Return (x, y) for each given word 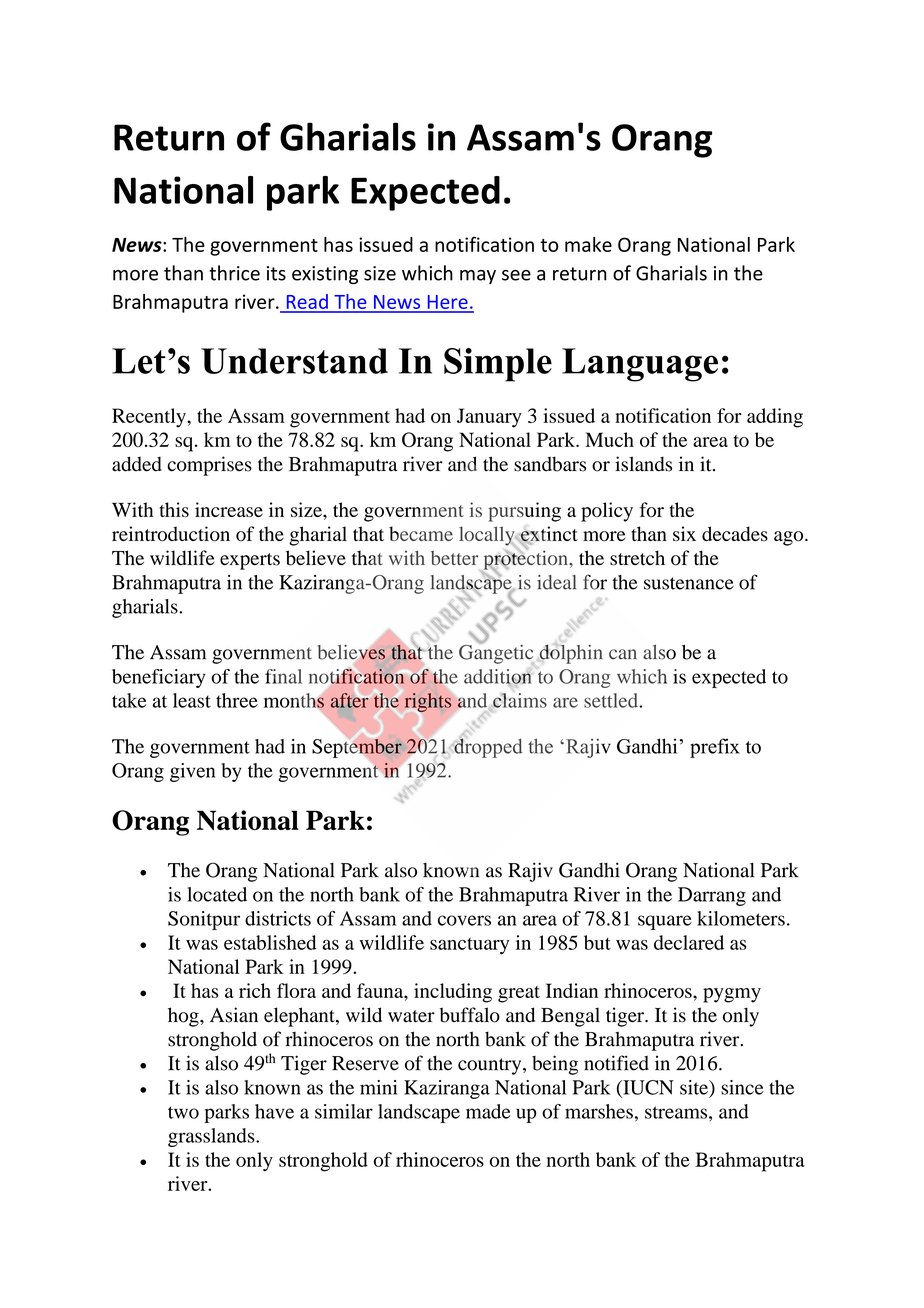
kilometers (741, 918)
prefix (715, 748)
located (217, 894)
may (478, 277)
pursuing (524, 512)
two (183, 1112)
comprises (209, 466)
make (588, 244)
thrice (234, 273)
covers (464, 920)
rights (428, 703)
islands (643, 464)
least (192, 700)
